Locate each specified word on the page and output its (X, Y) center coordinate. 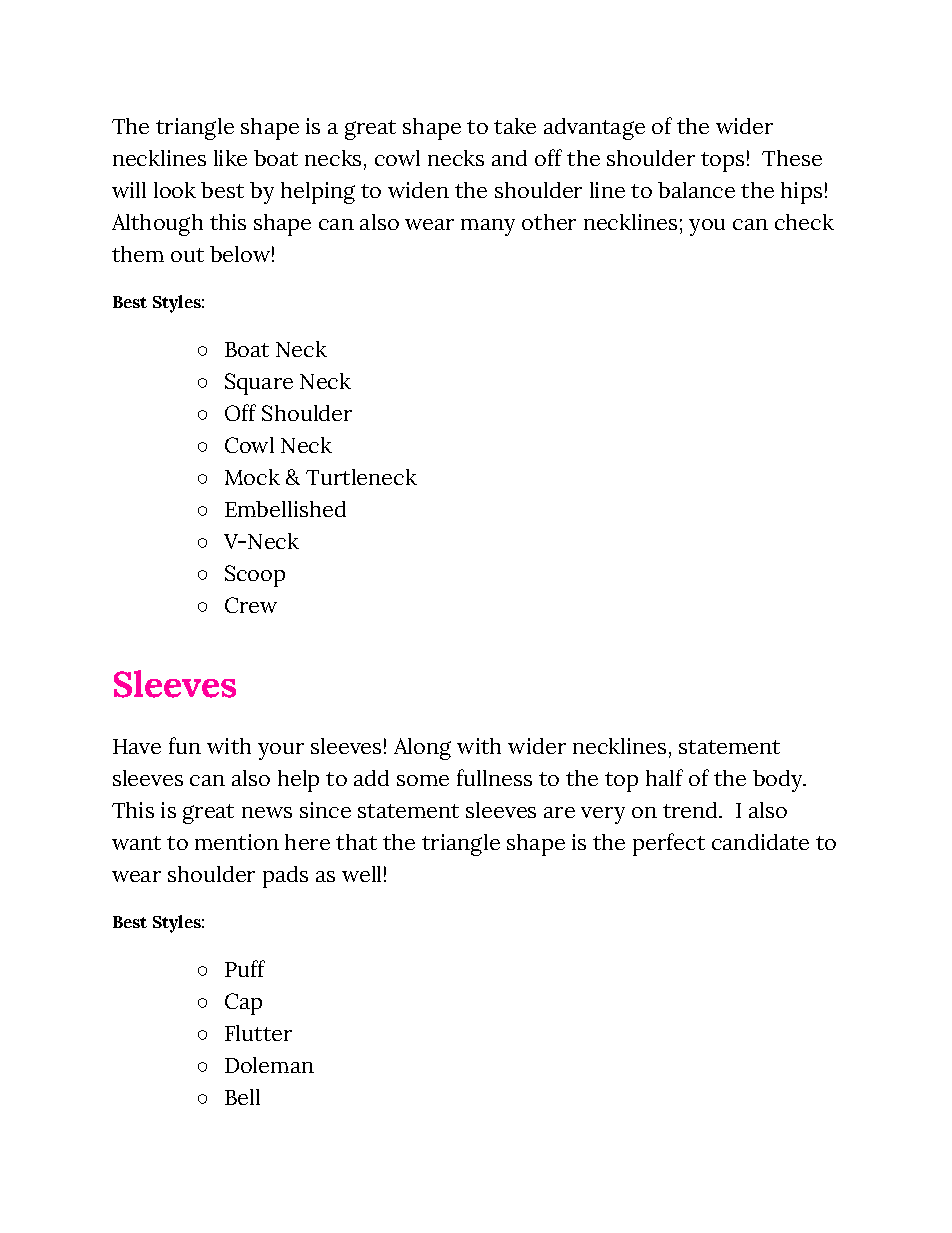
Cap (243, 1004)
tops (722, 162)
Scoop (255, 576)
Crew (251, 605)
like (230, 158)
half (664, 777)
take (515, 126)
